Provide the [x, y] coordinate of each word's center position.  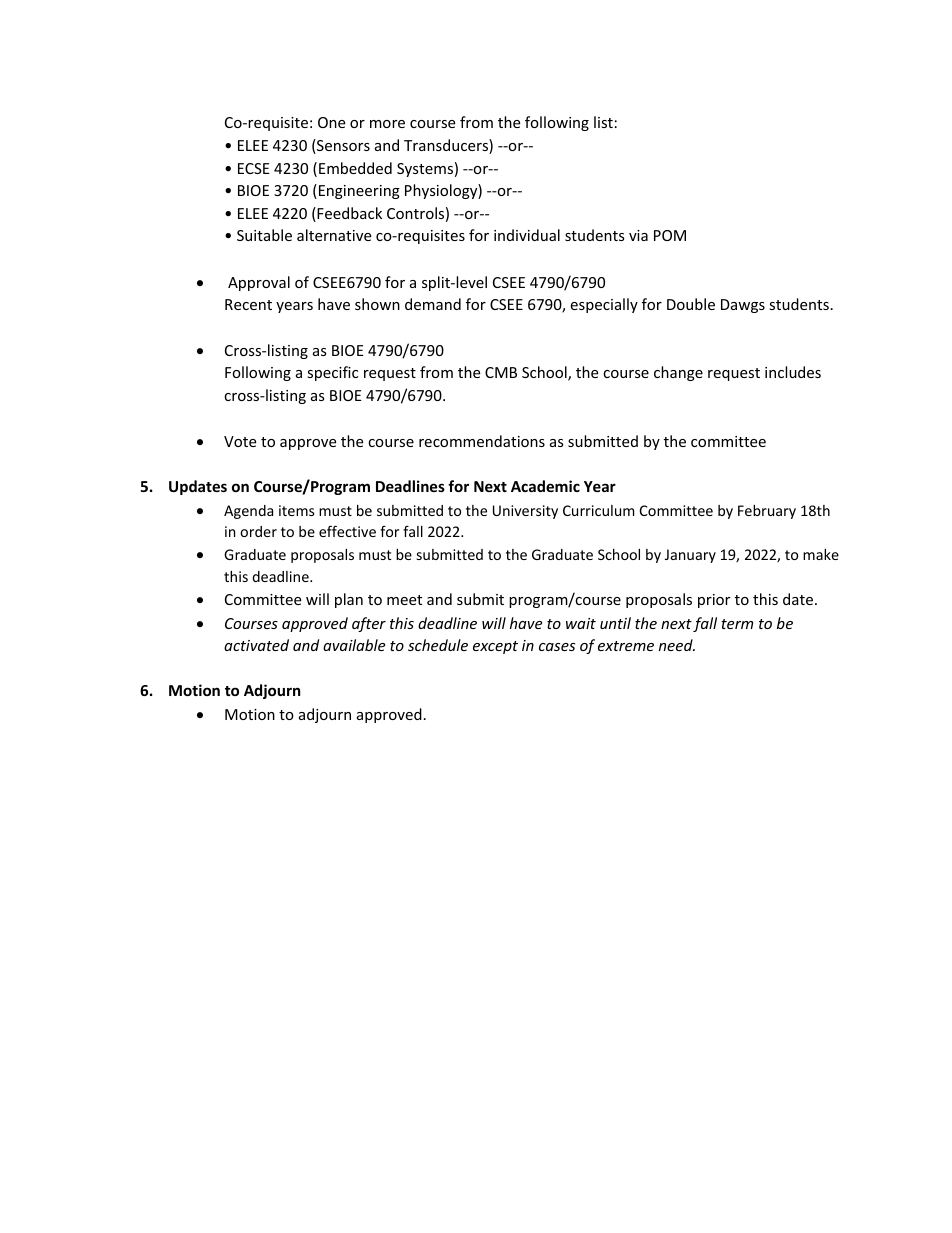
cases [557, 647]
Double [691, 304]
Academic [545, 486]
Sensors [342, 146]
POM [670, 235]
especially [604, 305]
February [767, 512]
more [387, 124]
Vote [240, 441]
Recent [248, 304]
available [354, 645]
